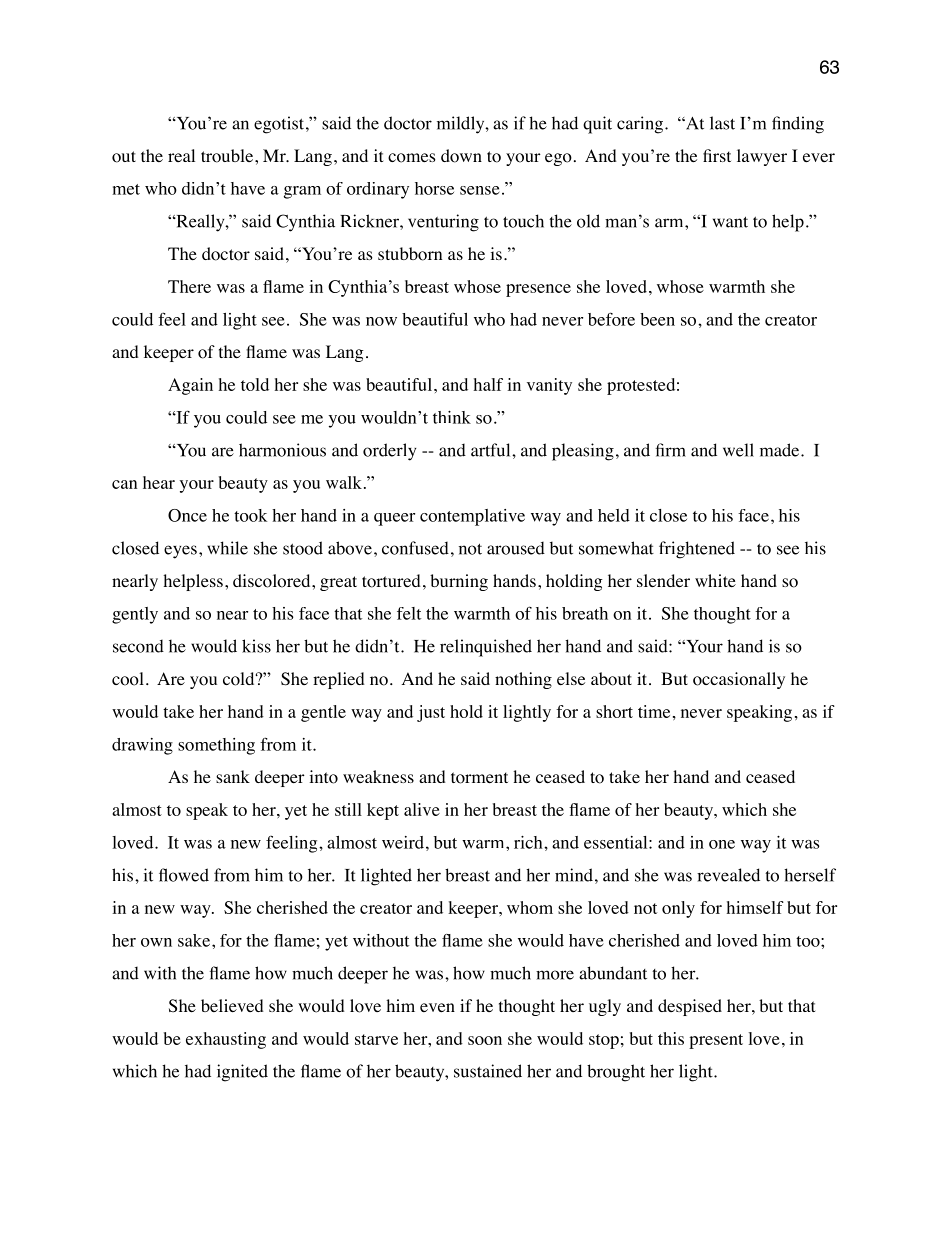  Describe the element at coordinates (459, 582) in the screenshot. I see `burning` at that location.
